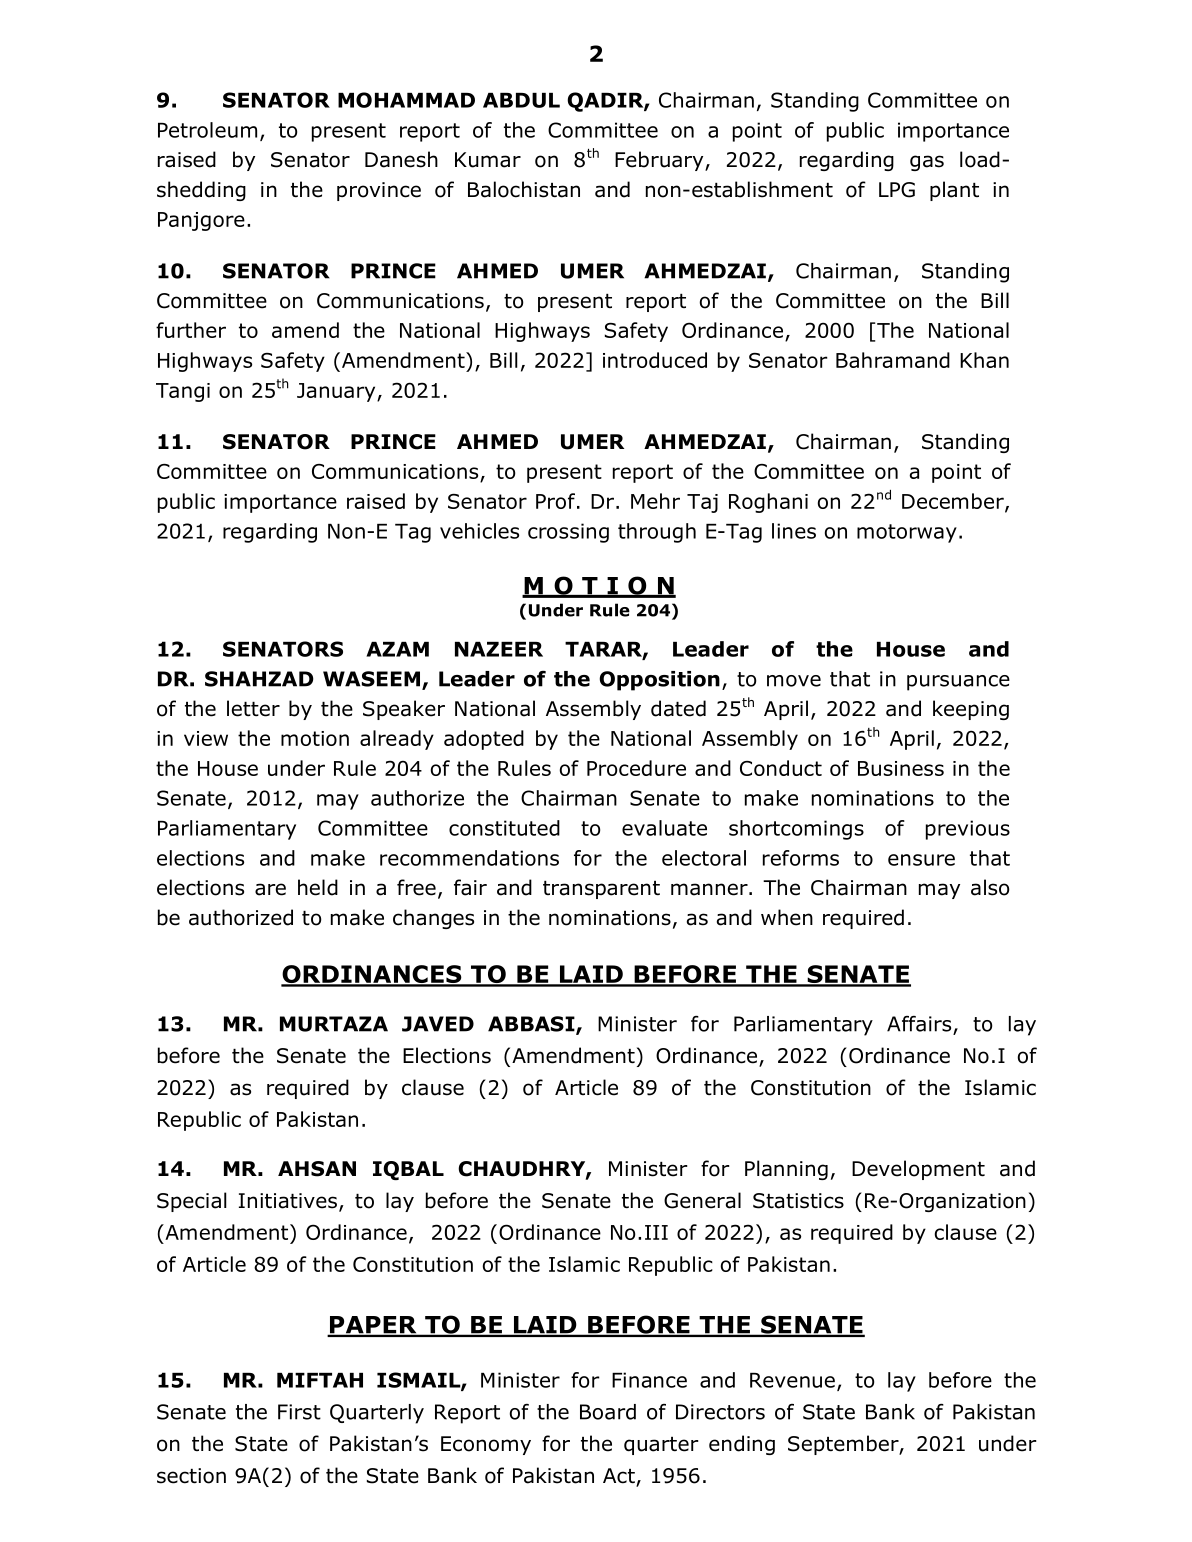  I want to click on gas, so click(927, 163).
